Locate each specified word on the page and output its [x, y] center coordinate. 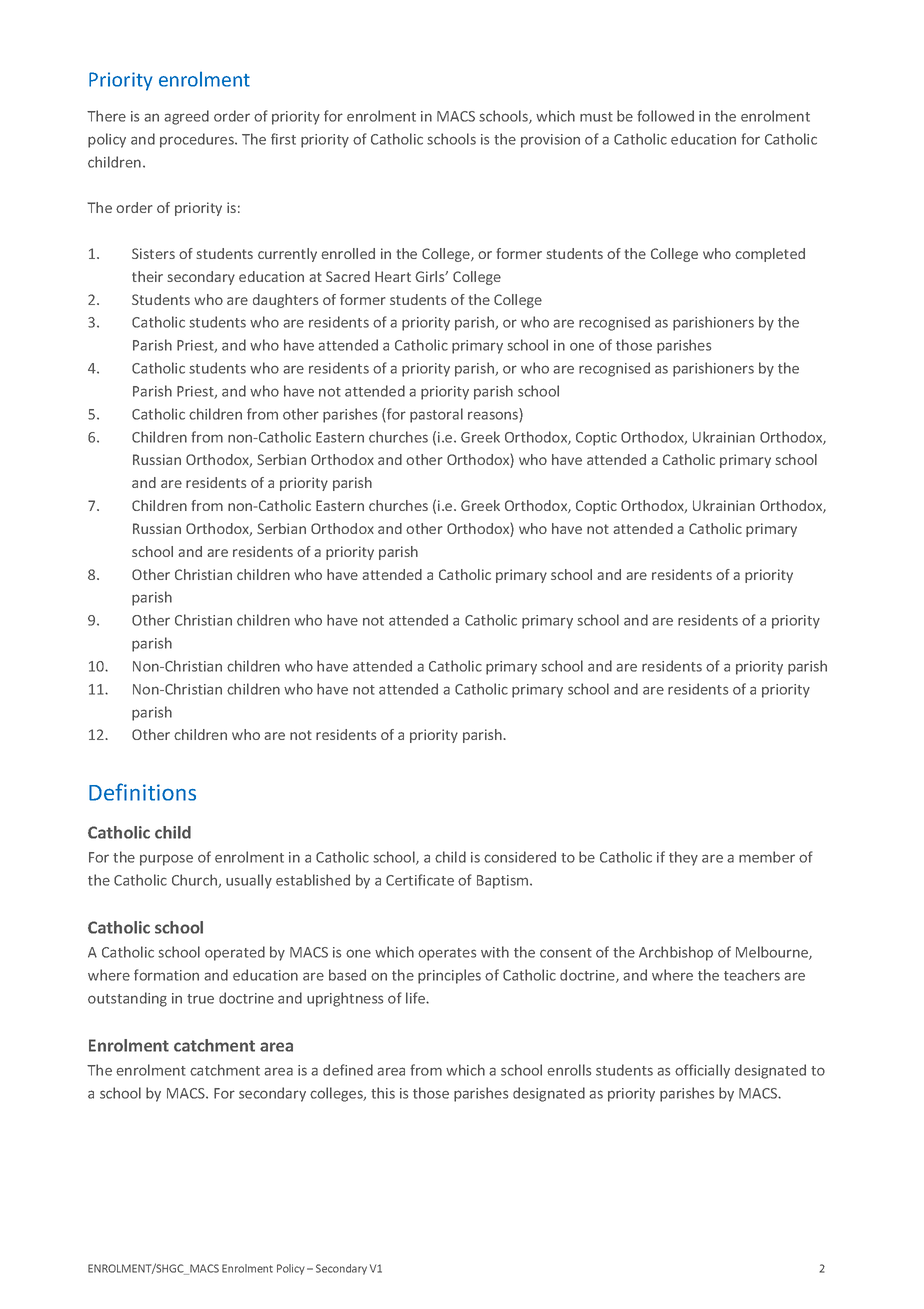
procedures [198, 140]
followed [665, 116]
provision [550, 141]
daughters [285, 301]
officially [702, 1071]
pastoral [436, 415]
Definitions [142, 792]
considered [520, 857]
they [683, 858]
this [383, 1093]
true [200, 999]
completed [770, 255]
